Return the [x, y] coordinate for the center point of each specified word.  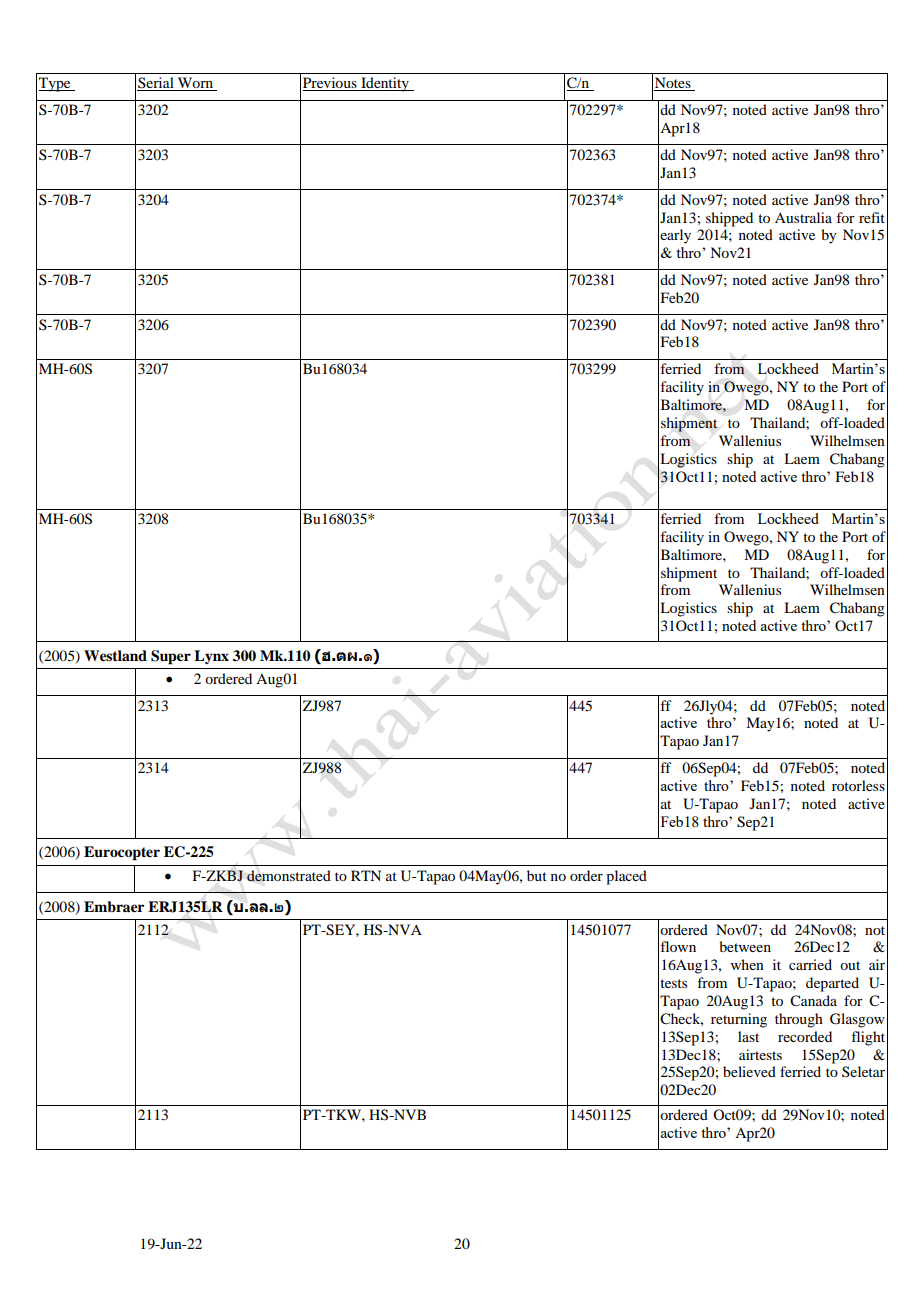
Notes [673, 84]
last [748, 1036]
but [537, 875]
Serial [156, 84]
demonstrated [289, 876]
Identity [385, 84]
